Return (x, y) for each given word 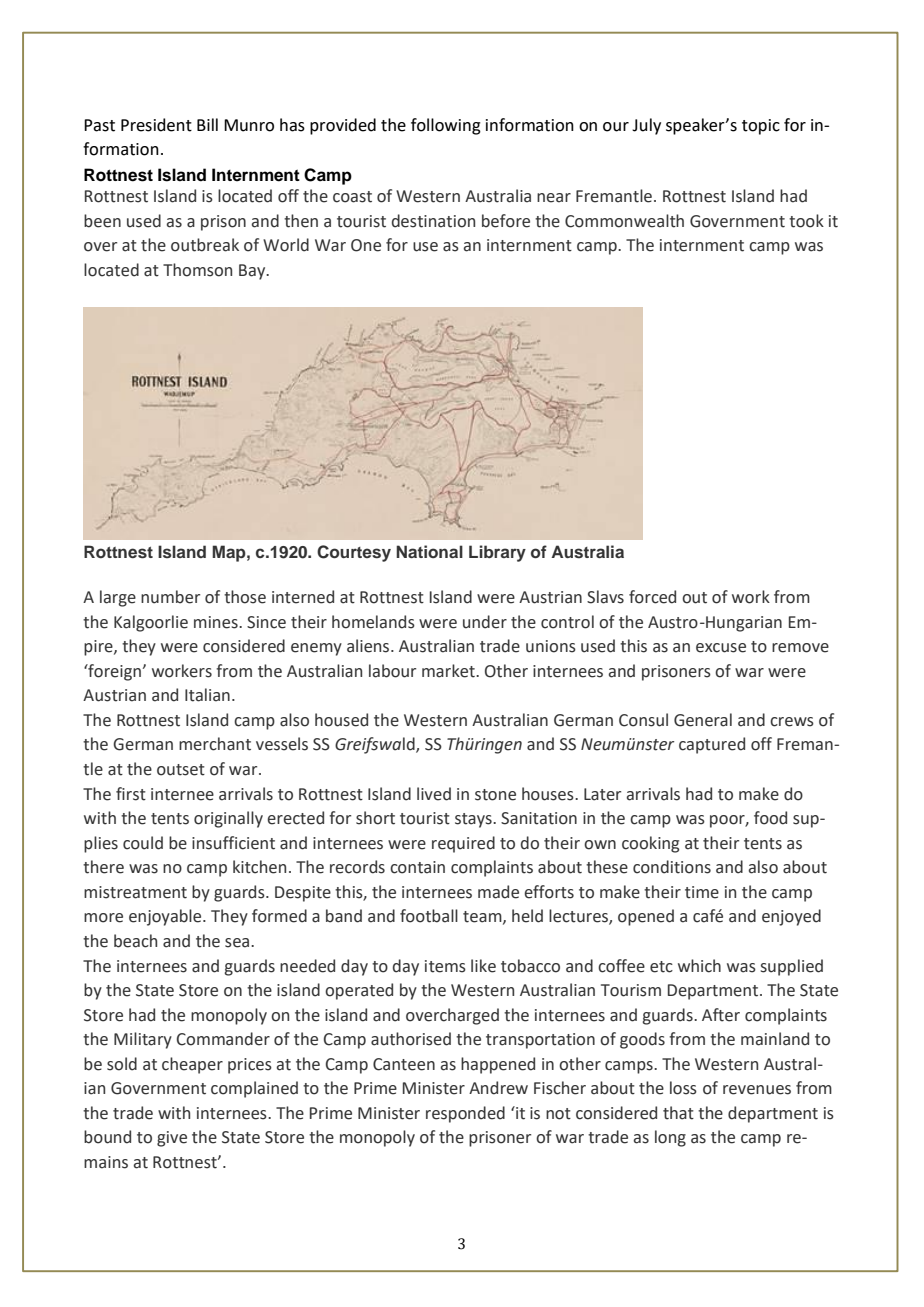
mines (217, 622)
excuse (721, 648)
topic (761, 127)
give (172, 1139)
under (485, 622)
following (446, 126)
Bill (207, 124)
